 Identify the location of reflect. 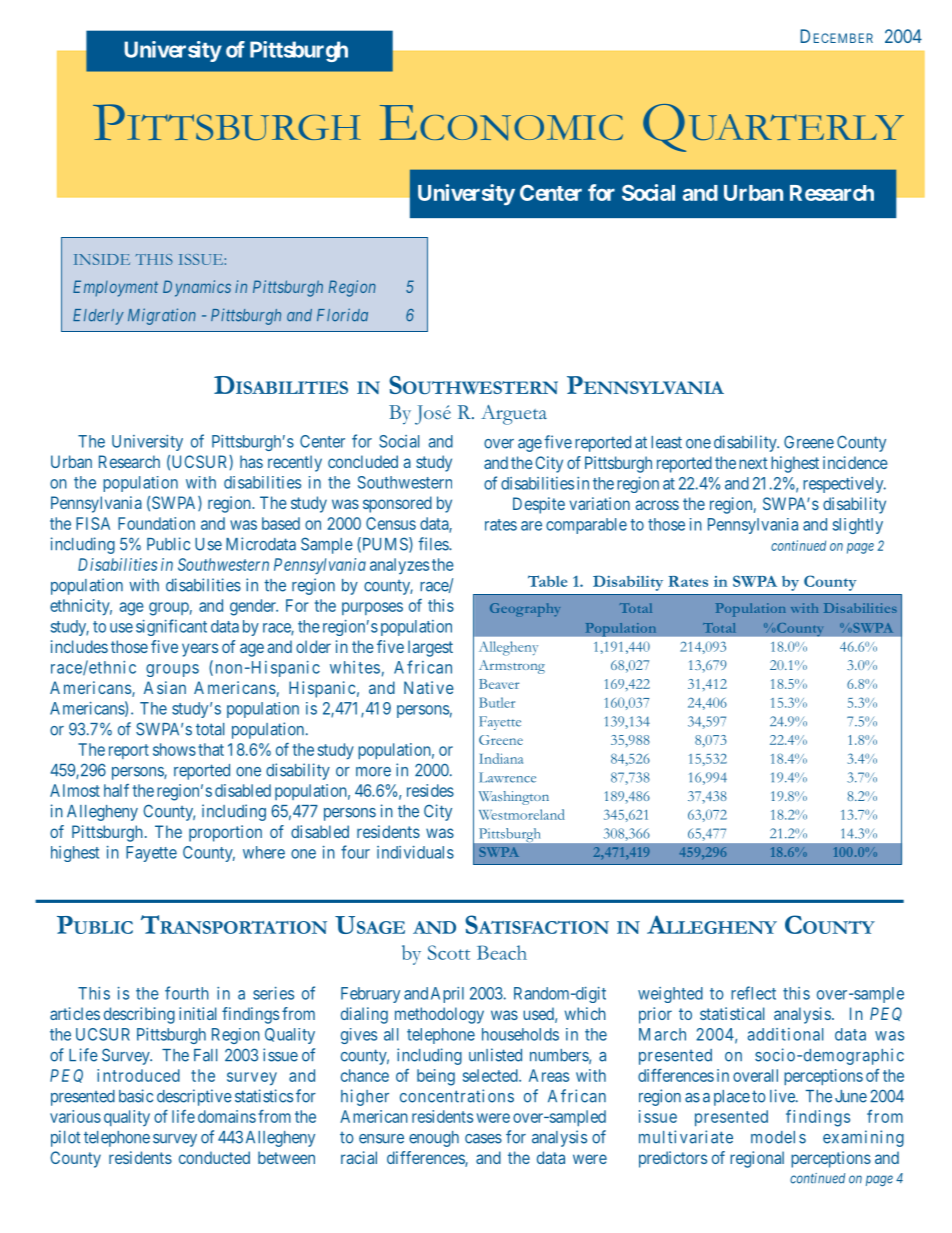
(753, 993).
